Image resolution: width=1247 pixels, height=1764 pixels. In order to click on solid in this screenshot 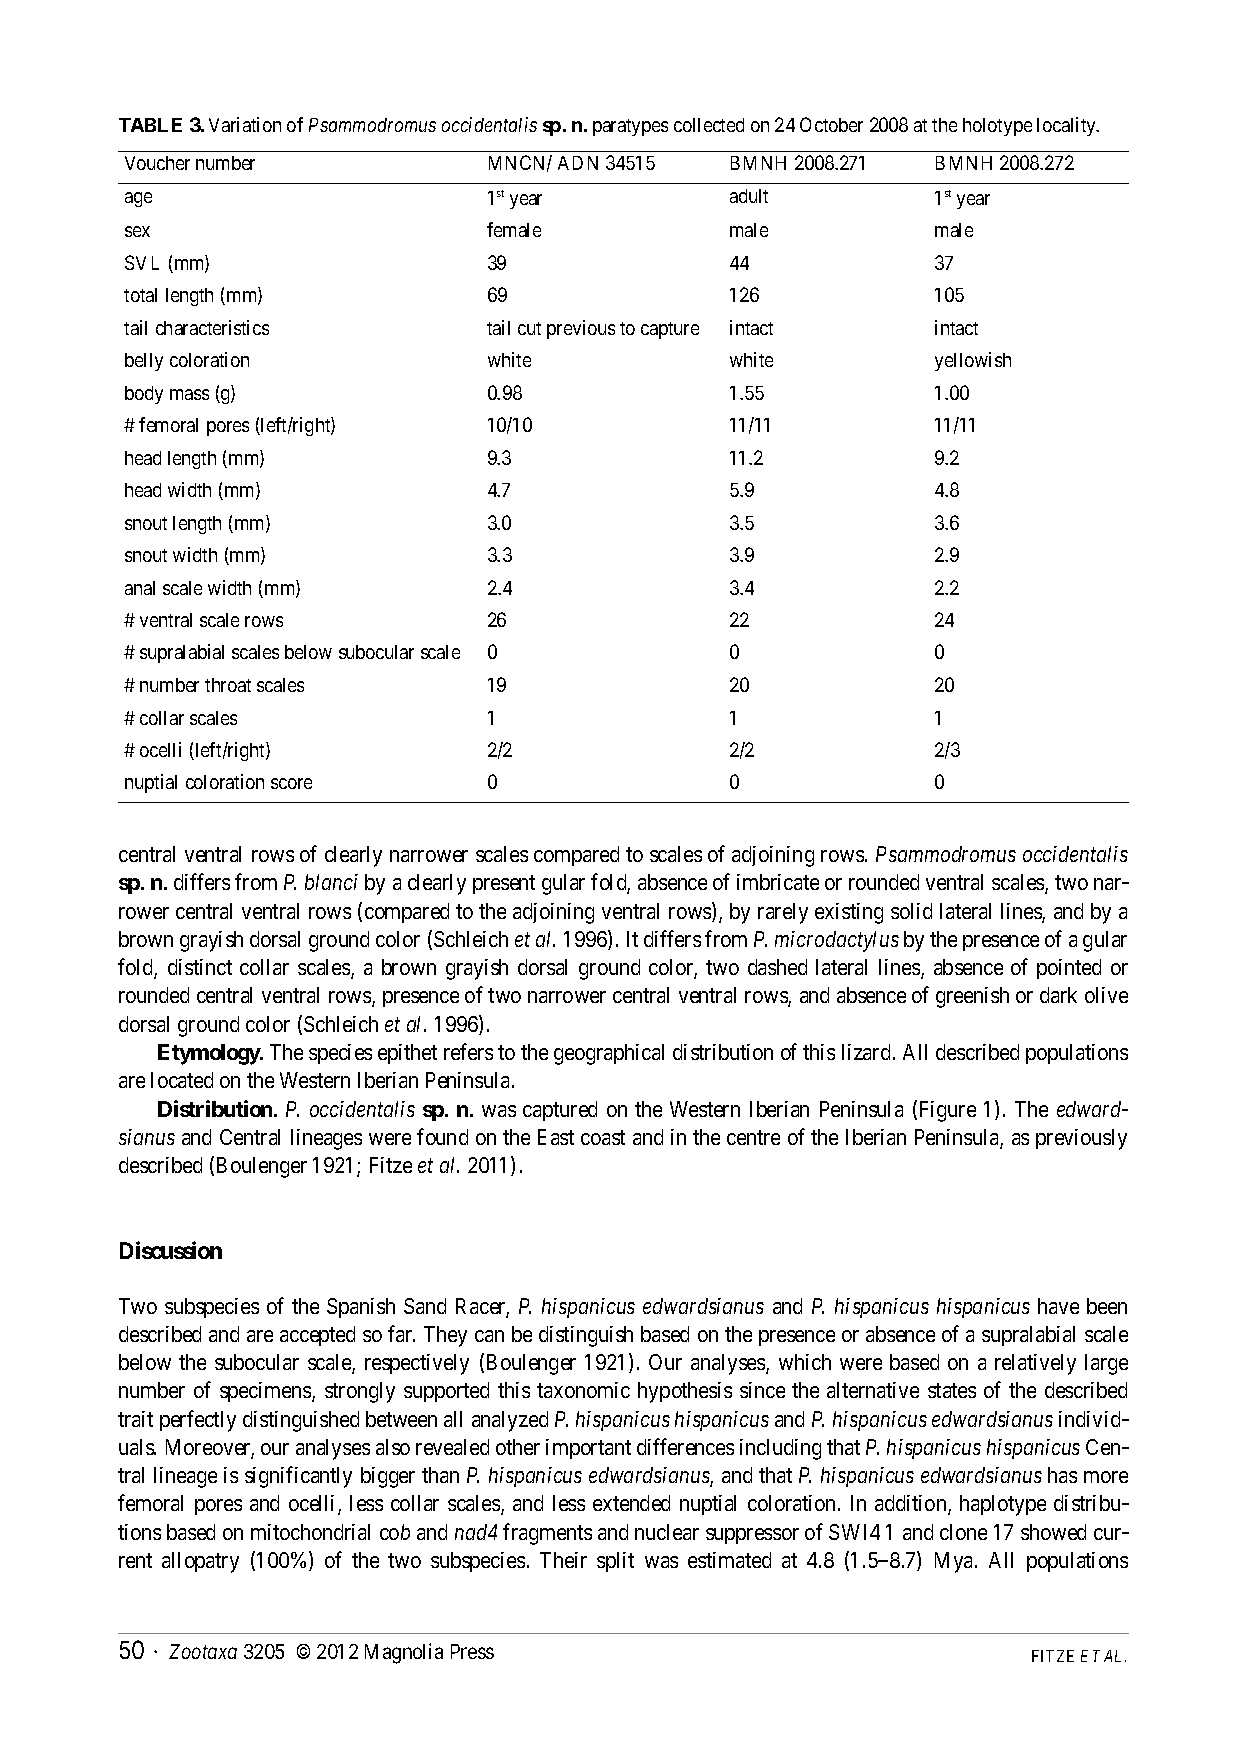, I will do `click(911, 911)`.
